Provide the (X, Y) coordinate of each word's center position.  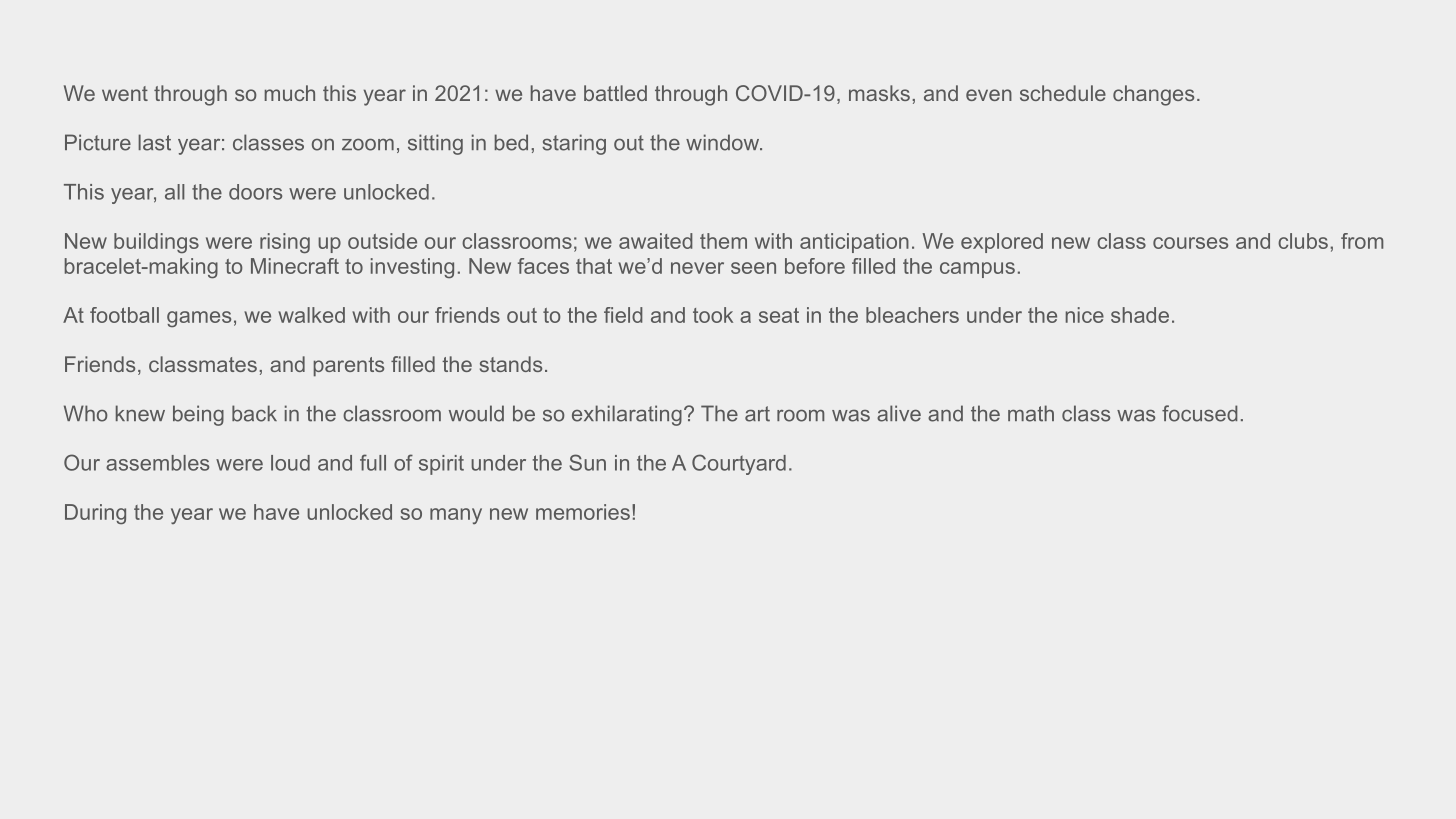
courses (1190, 243)
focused (1200, 413)
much (290, 93)
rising (285, 243)
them (723, 241)
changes (1153, 95)
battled (615, 93)
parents (349, 367)
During (95, 514)
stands (511, 364)
